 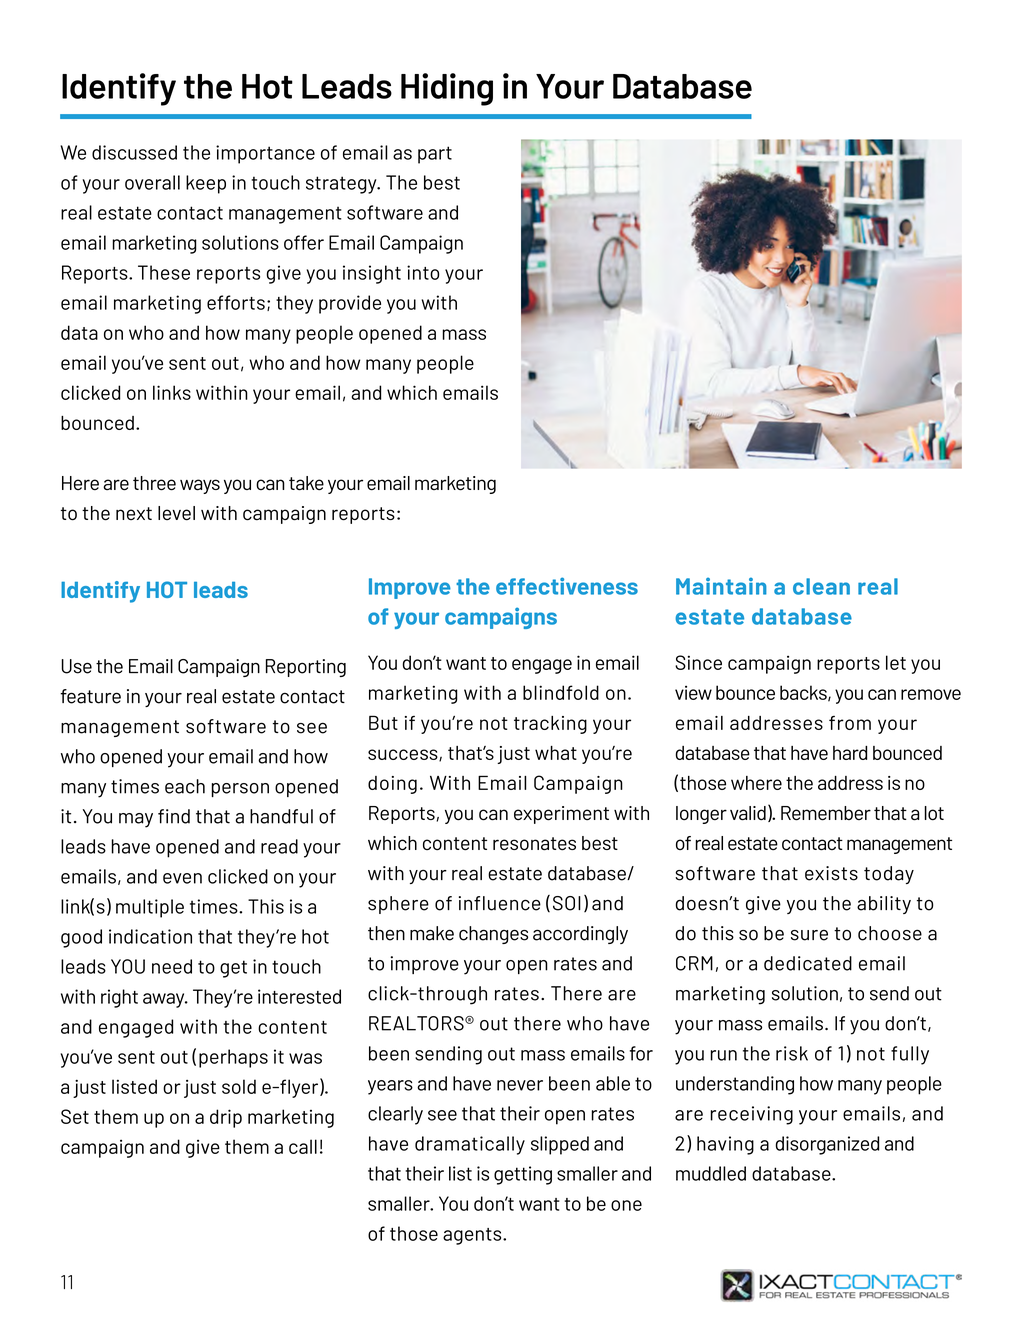 What do you see at coordinates (447, 89) in the page?
I see `Hiding` at bounding box center [447, 89].
